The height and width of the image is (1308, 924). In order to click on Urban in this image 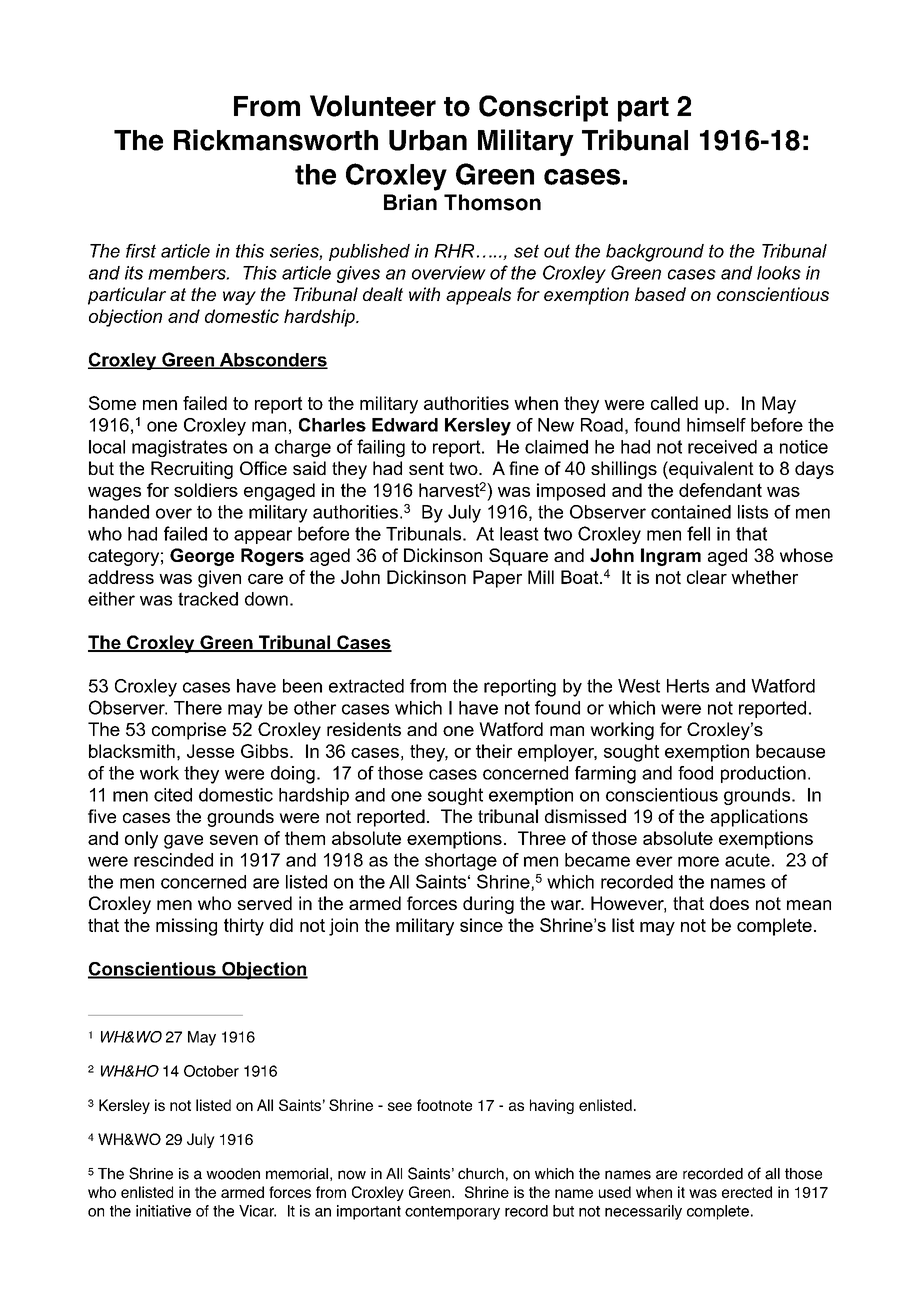, I will do `click(428, 140)`.
